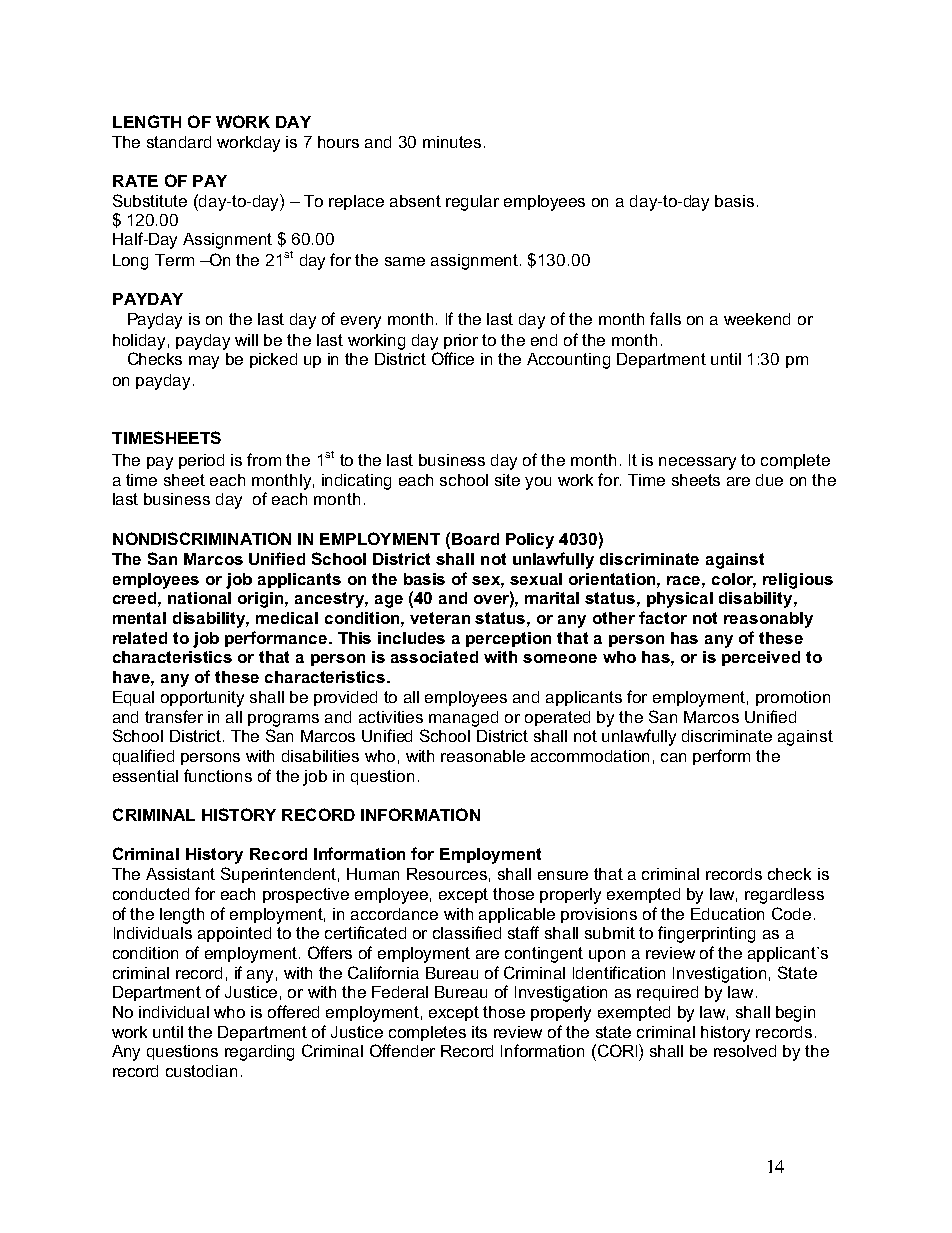 The image size is (952, 1233). I want to click on minutes, so click(452, 142).
